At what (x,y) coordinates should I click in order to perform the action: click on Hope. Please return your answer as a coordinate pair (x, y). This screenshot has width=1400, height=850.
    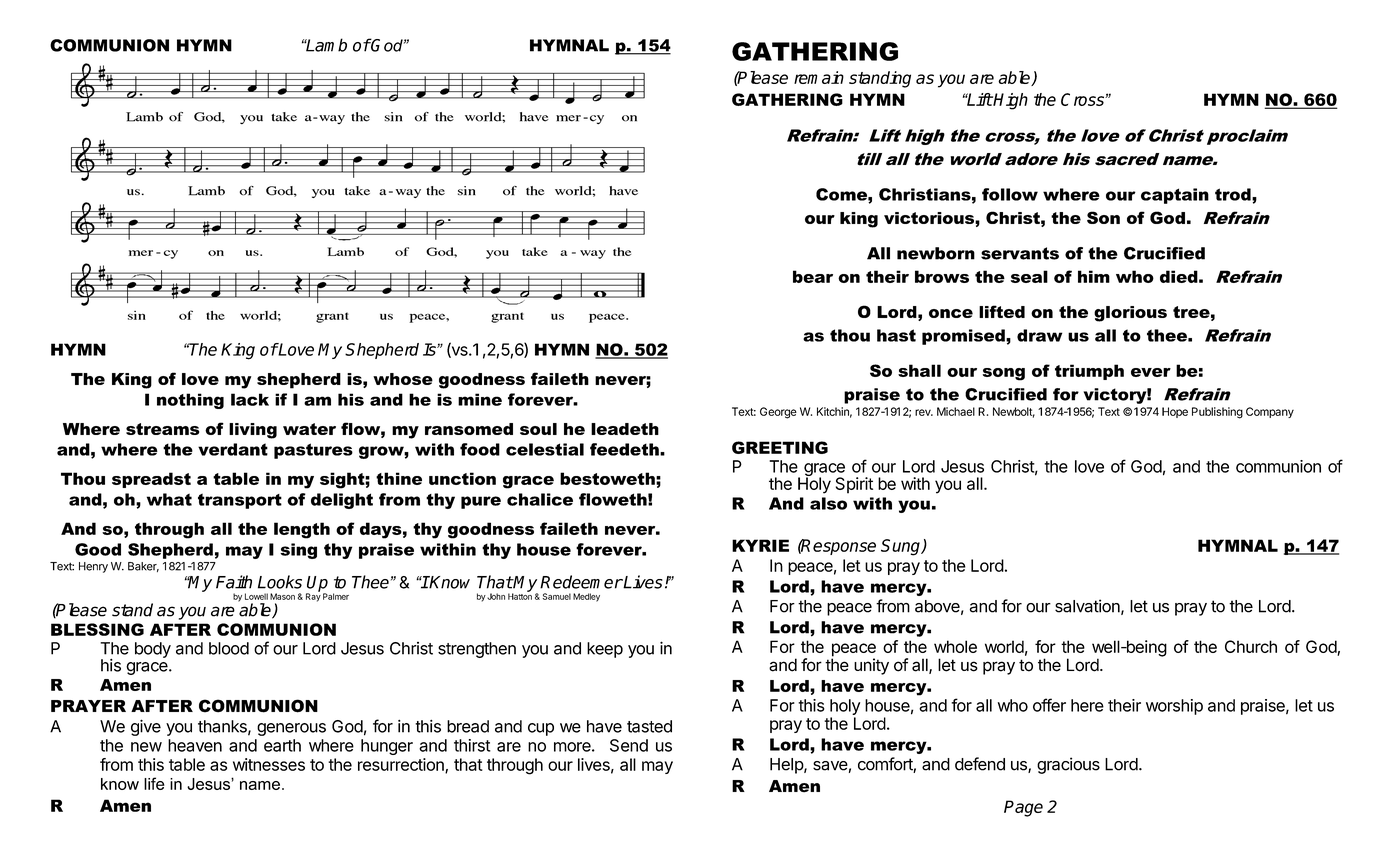
    Looking at the image, I should click on (1175, 412).
